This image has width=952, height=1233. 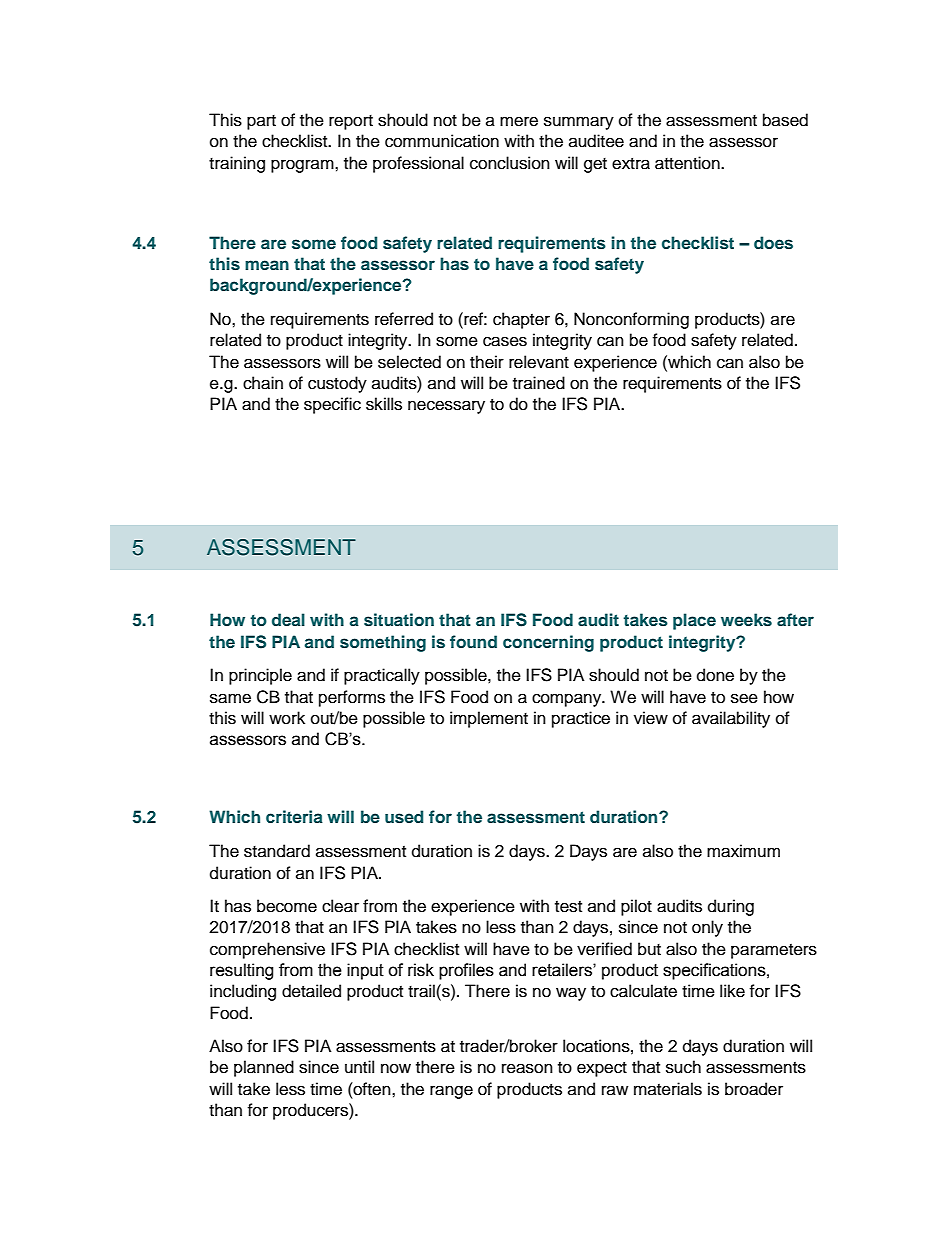 What do you see at coordinates (746, 620) in the image?
I see `weeks` at bounding box center [746, 620].
